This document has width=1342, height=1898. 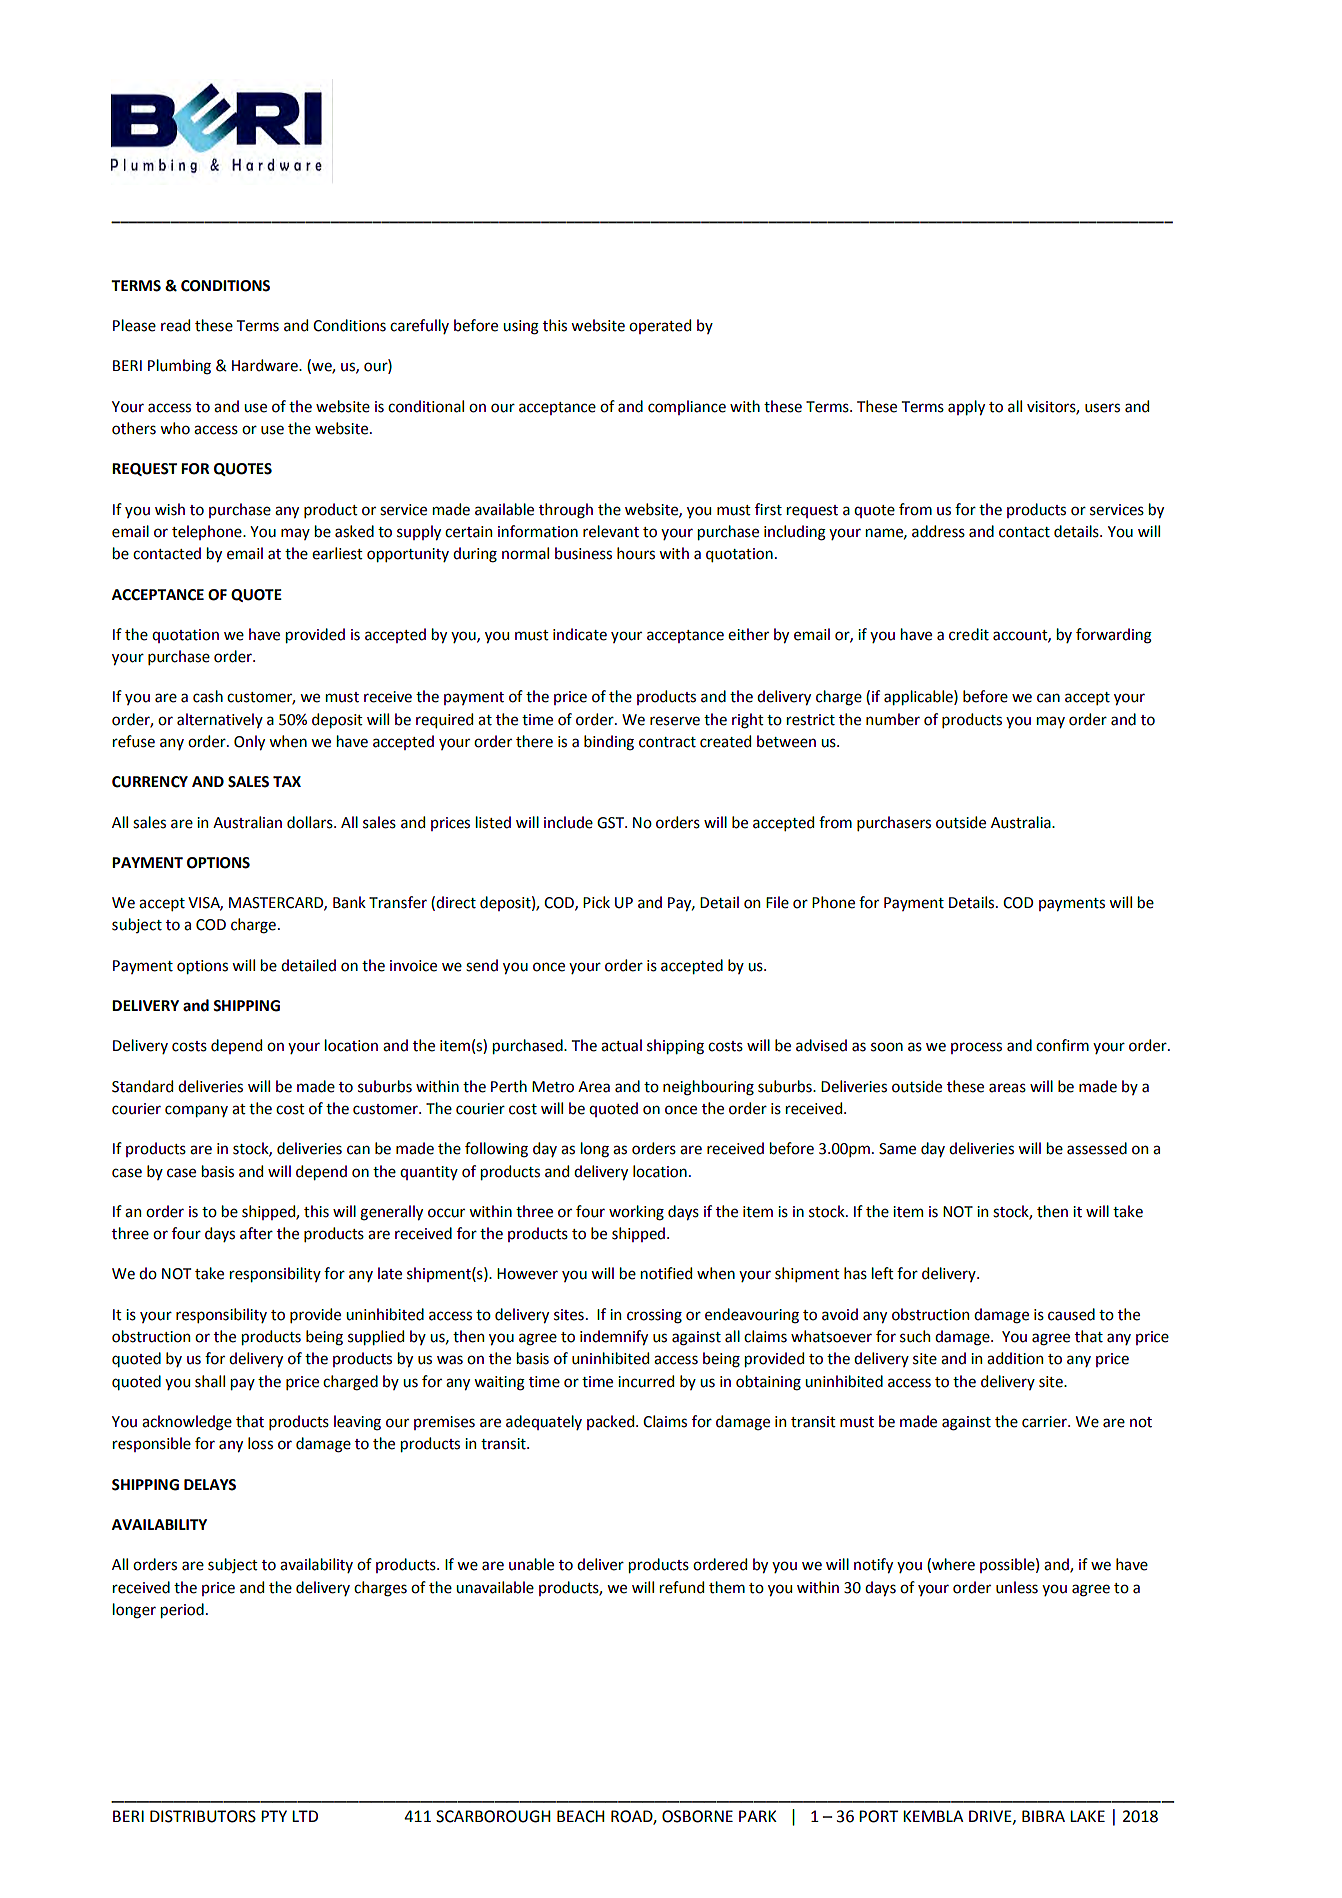 What do you see at coordinates (266, 365) in the document?
I see `Hardware` at bounding box center [266, 365].
